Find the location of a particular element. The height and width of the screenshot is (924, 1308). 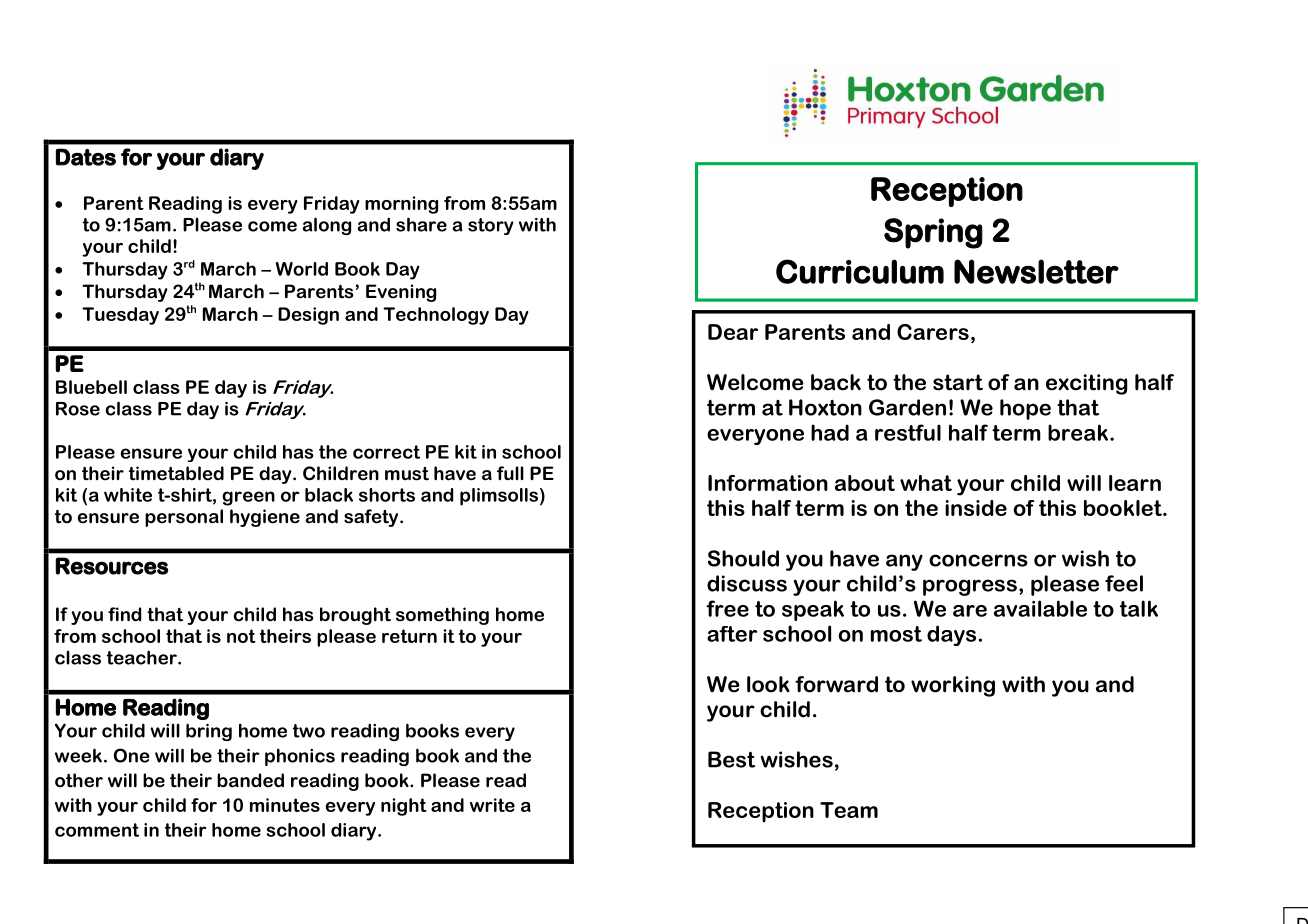

write is located at coordinates (492, 805).
